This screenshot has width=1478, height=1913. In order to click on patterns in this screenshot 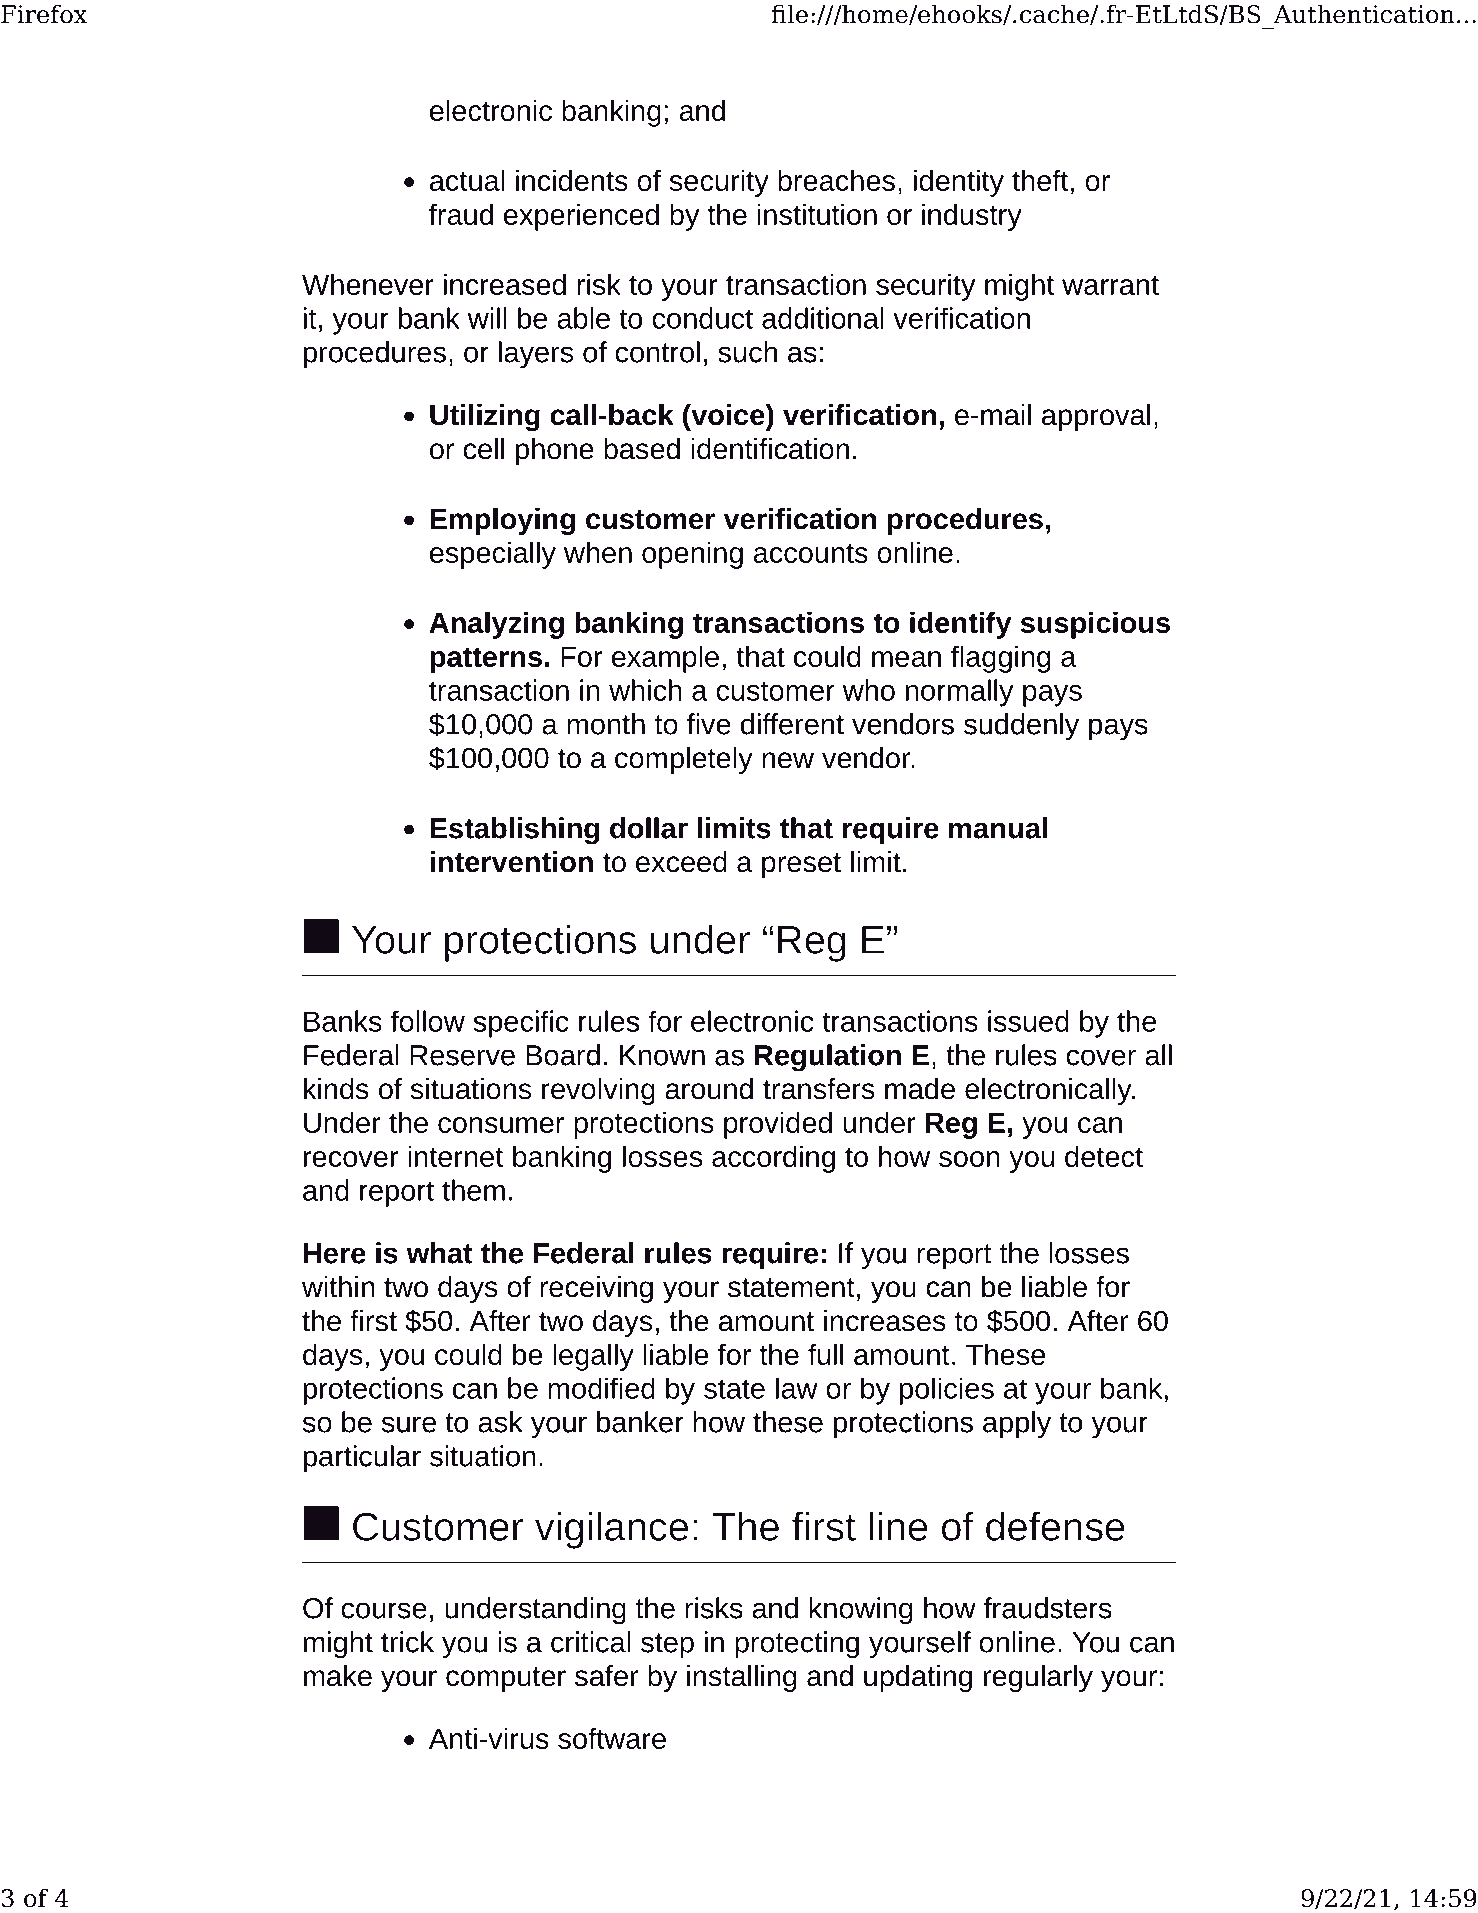, I will do `click(486, 660)`.
